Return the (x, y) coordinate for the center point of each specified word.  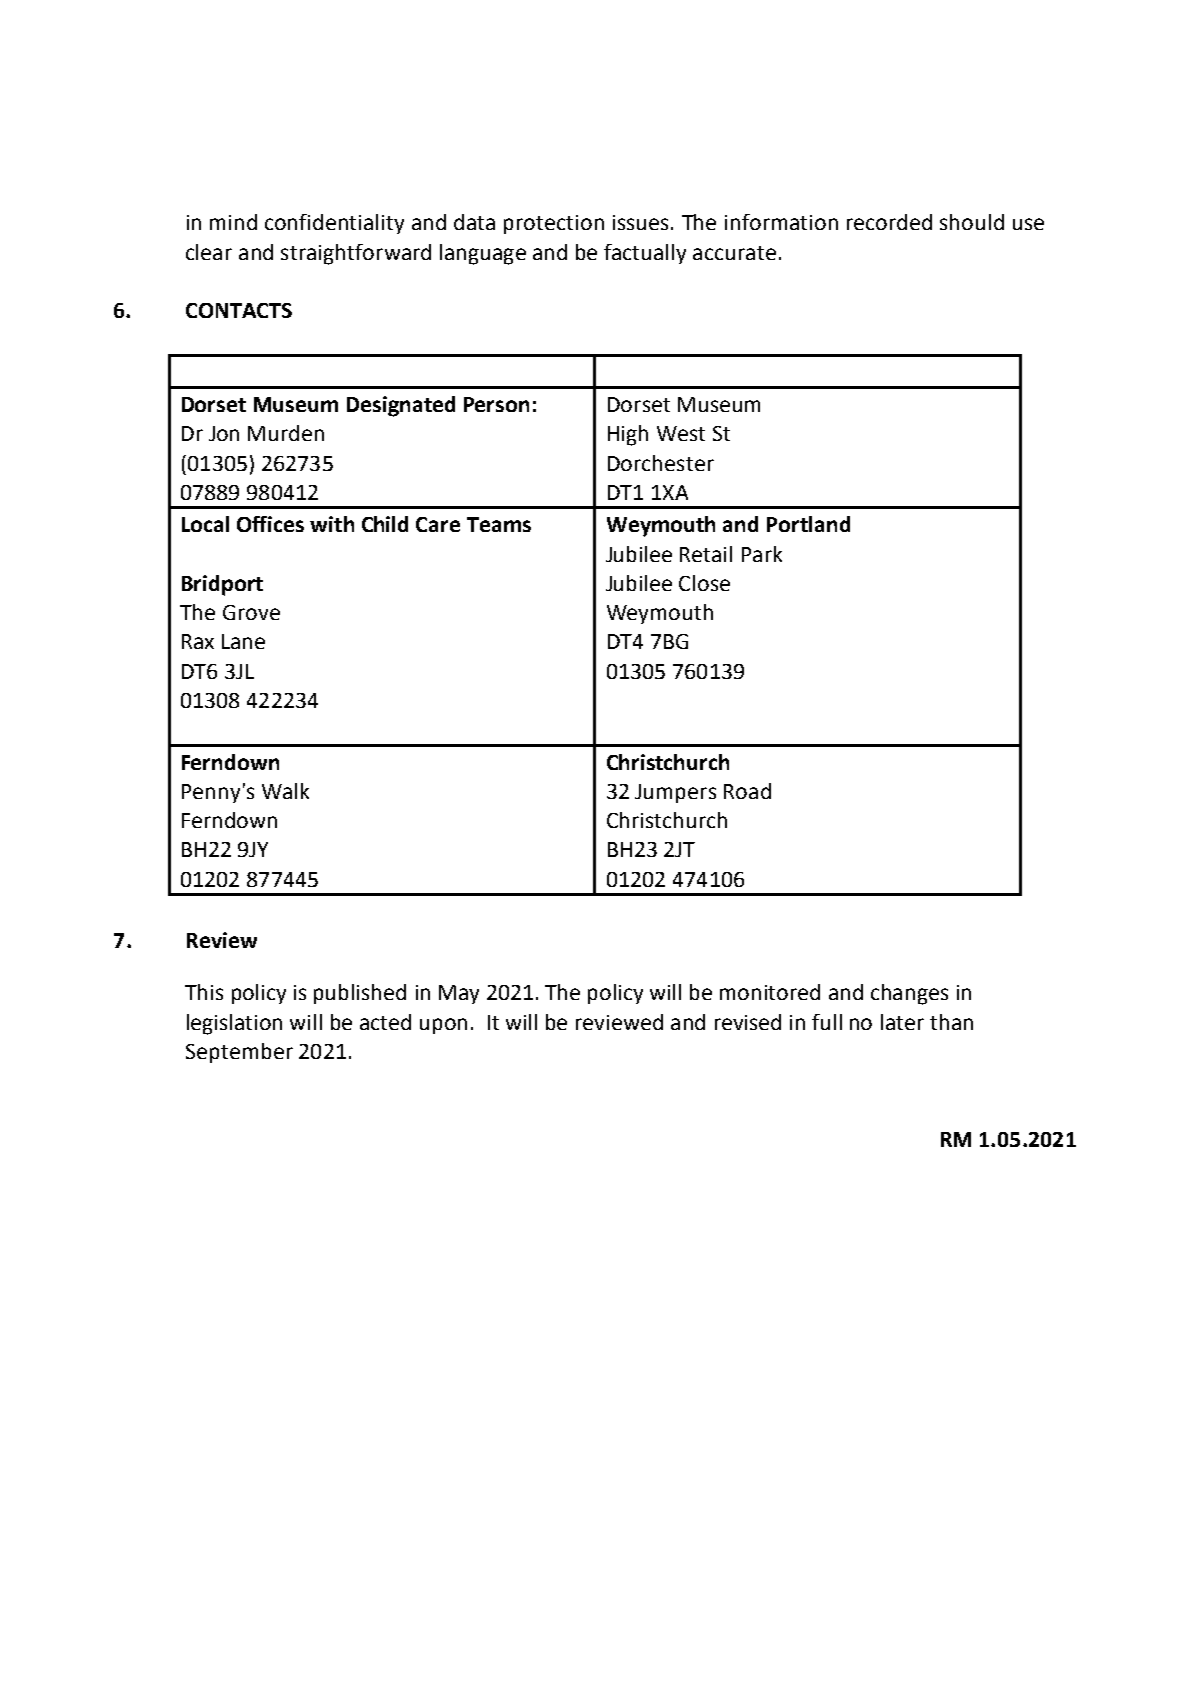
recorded (889, 222)
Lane (243, 641)
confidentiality (334, 224)
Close (704, 583)
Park (762, 554)
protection (554, 224)
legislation (234, 1024)
